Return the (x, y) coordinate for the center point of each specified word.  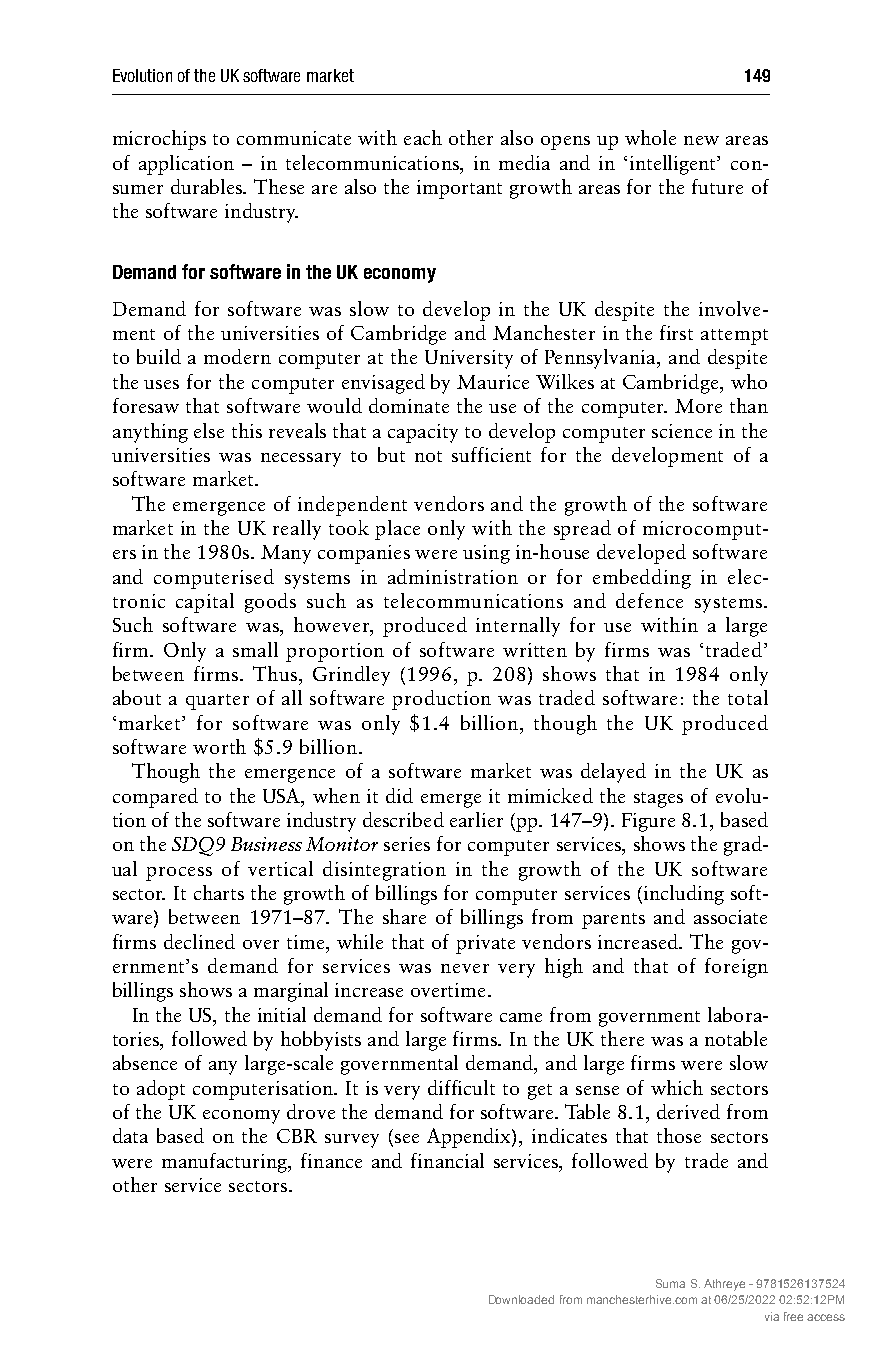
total (748, 697)
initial (282, 1014)
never (465, 968)
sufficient (491, 454)
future (717, 186)
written (535, 650)
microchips (159, 140)
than (749, 405)
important (459, 189)
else (209, 430)
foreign (736, 968)
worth (219, 746)
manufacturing (226, 1163)
